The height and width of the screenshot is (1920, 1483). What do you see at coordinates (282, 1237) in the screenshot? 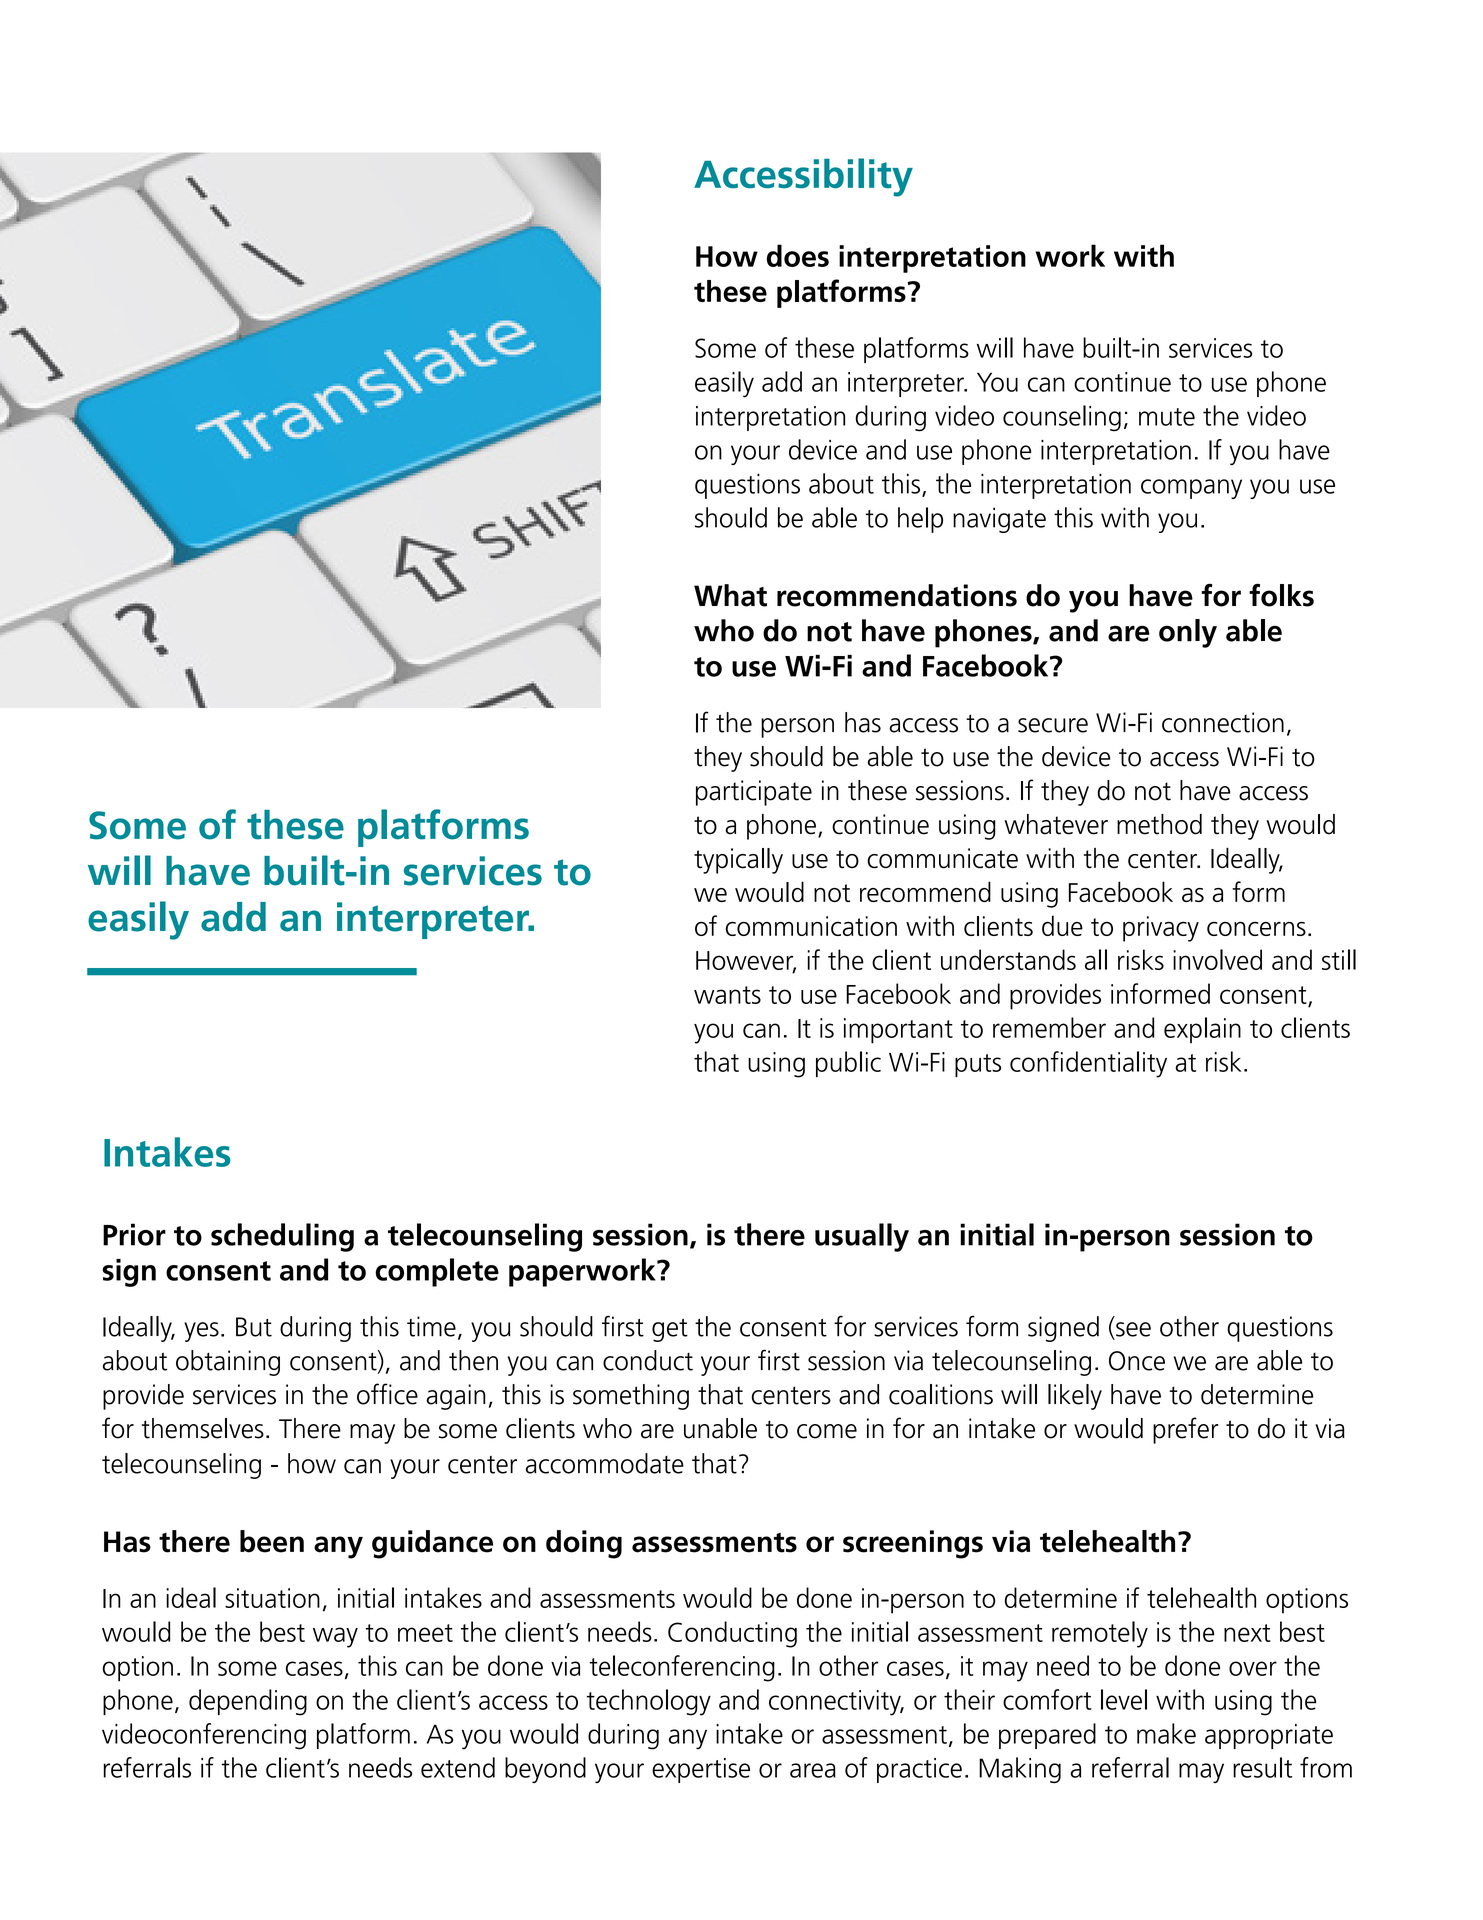
I see `scheduling` at bounding box center [282, 1237].
